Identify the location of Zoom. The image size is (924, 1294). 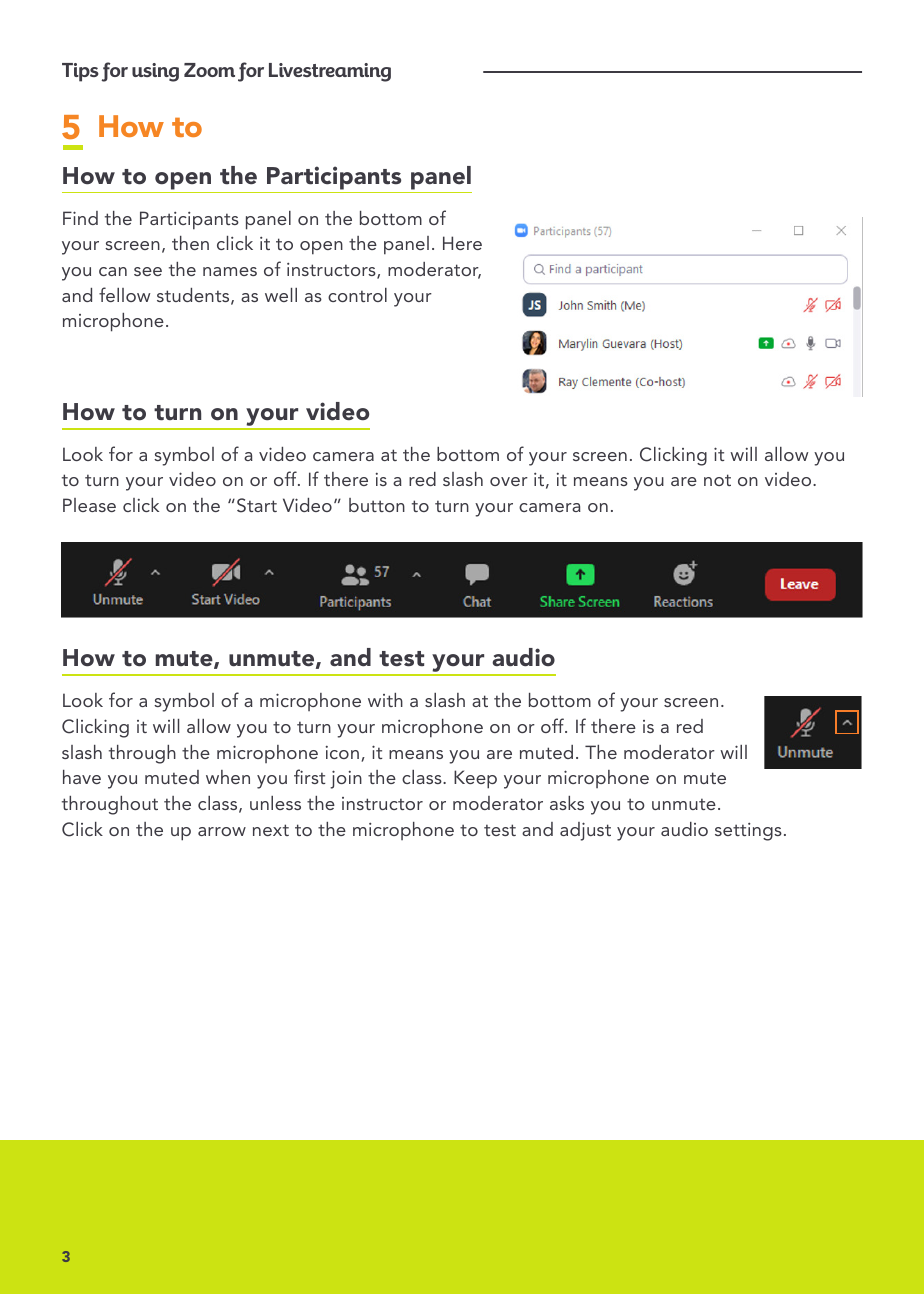
(209, 70).
